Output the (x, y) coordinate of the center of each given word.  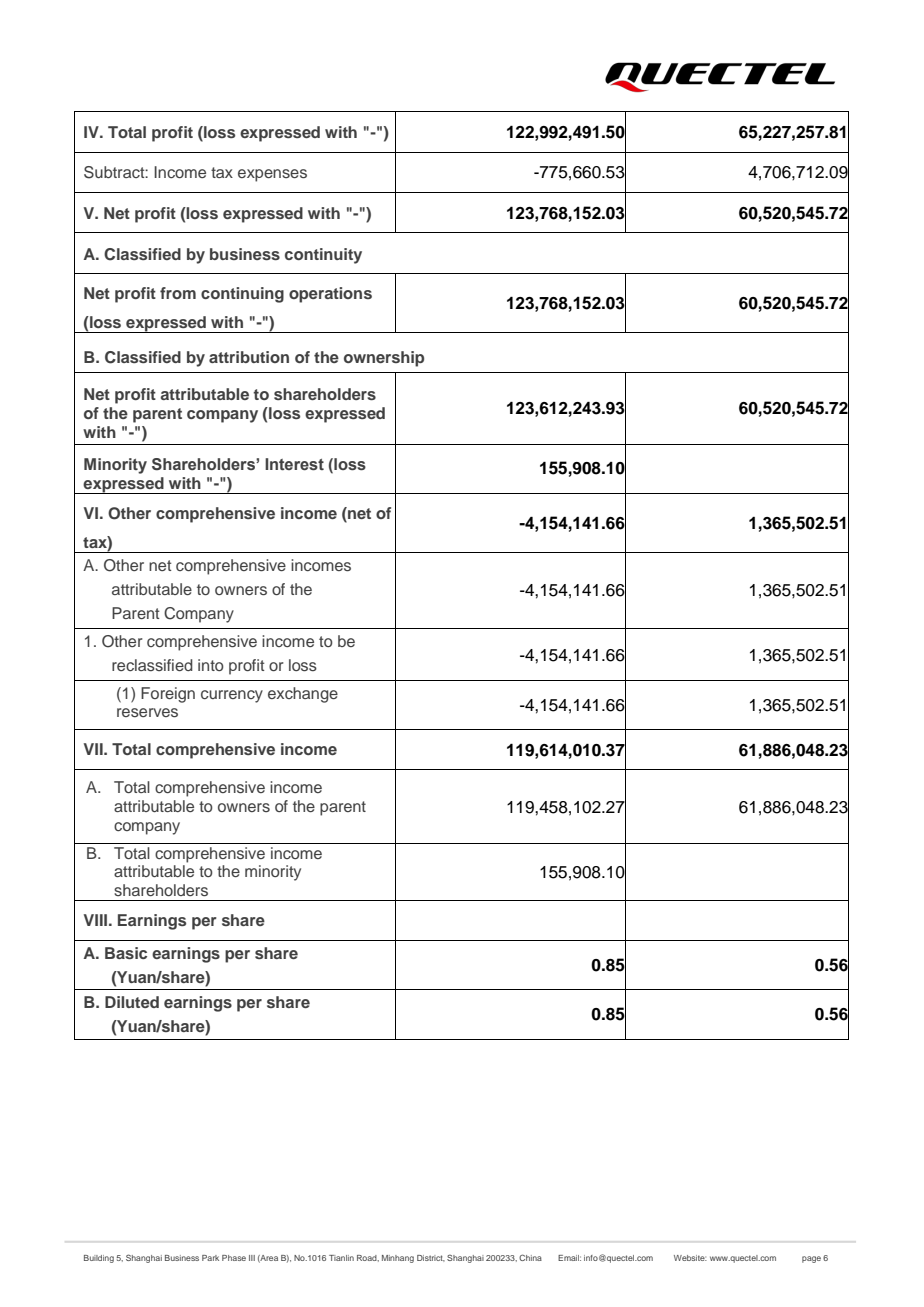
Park (210, 1258)
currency (232, 696)
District (431, 1258)
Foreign (168, 695)
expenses (272, 175)
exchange (303, 695)
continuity (323, 256)
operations (330, 295)
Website (690, 1258)
